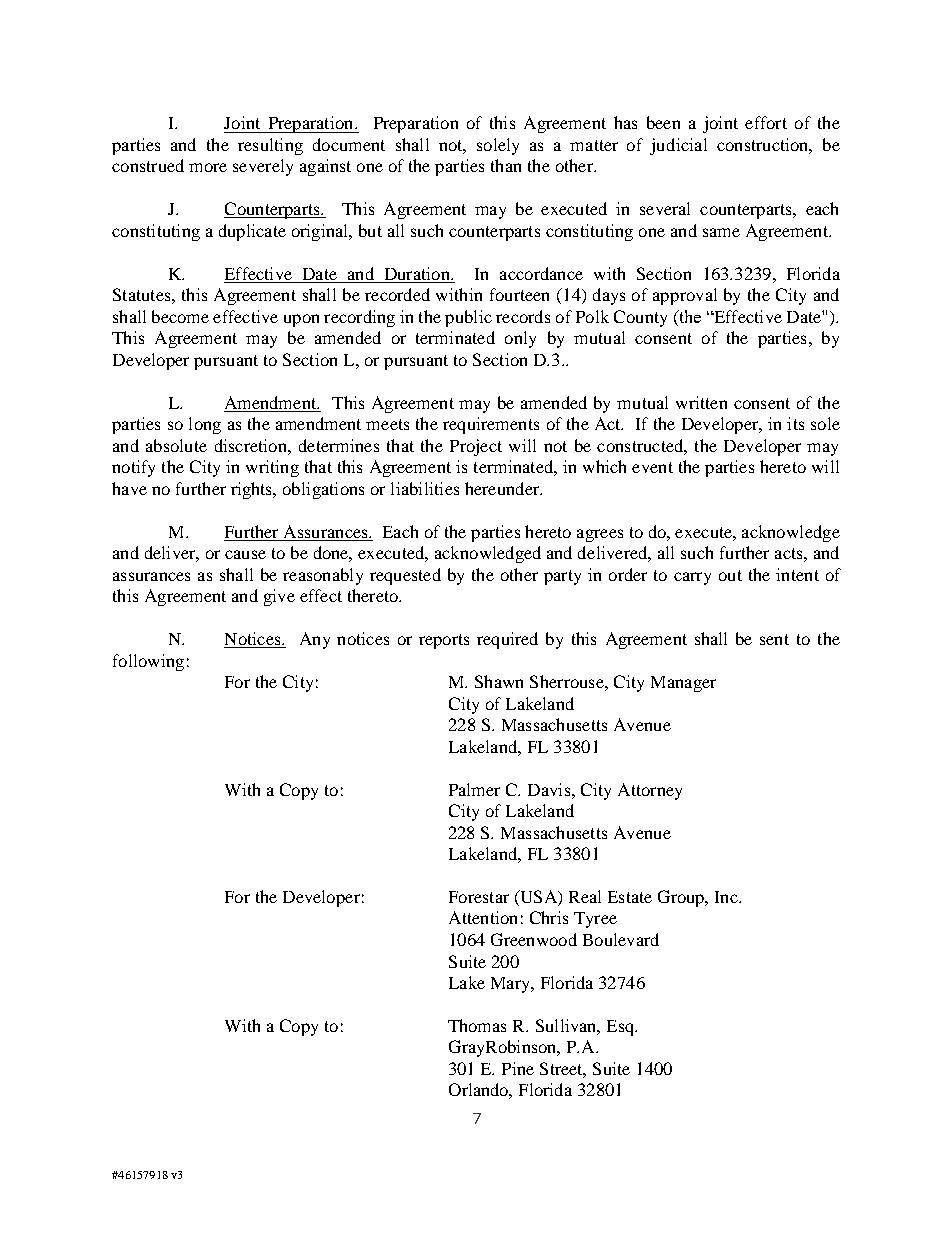 Image resolution: width=952 pixels, height=1233 pixels. Describe the element at coordinates (477, 1025) in the screenshot. I see `Thomas` at that location.
